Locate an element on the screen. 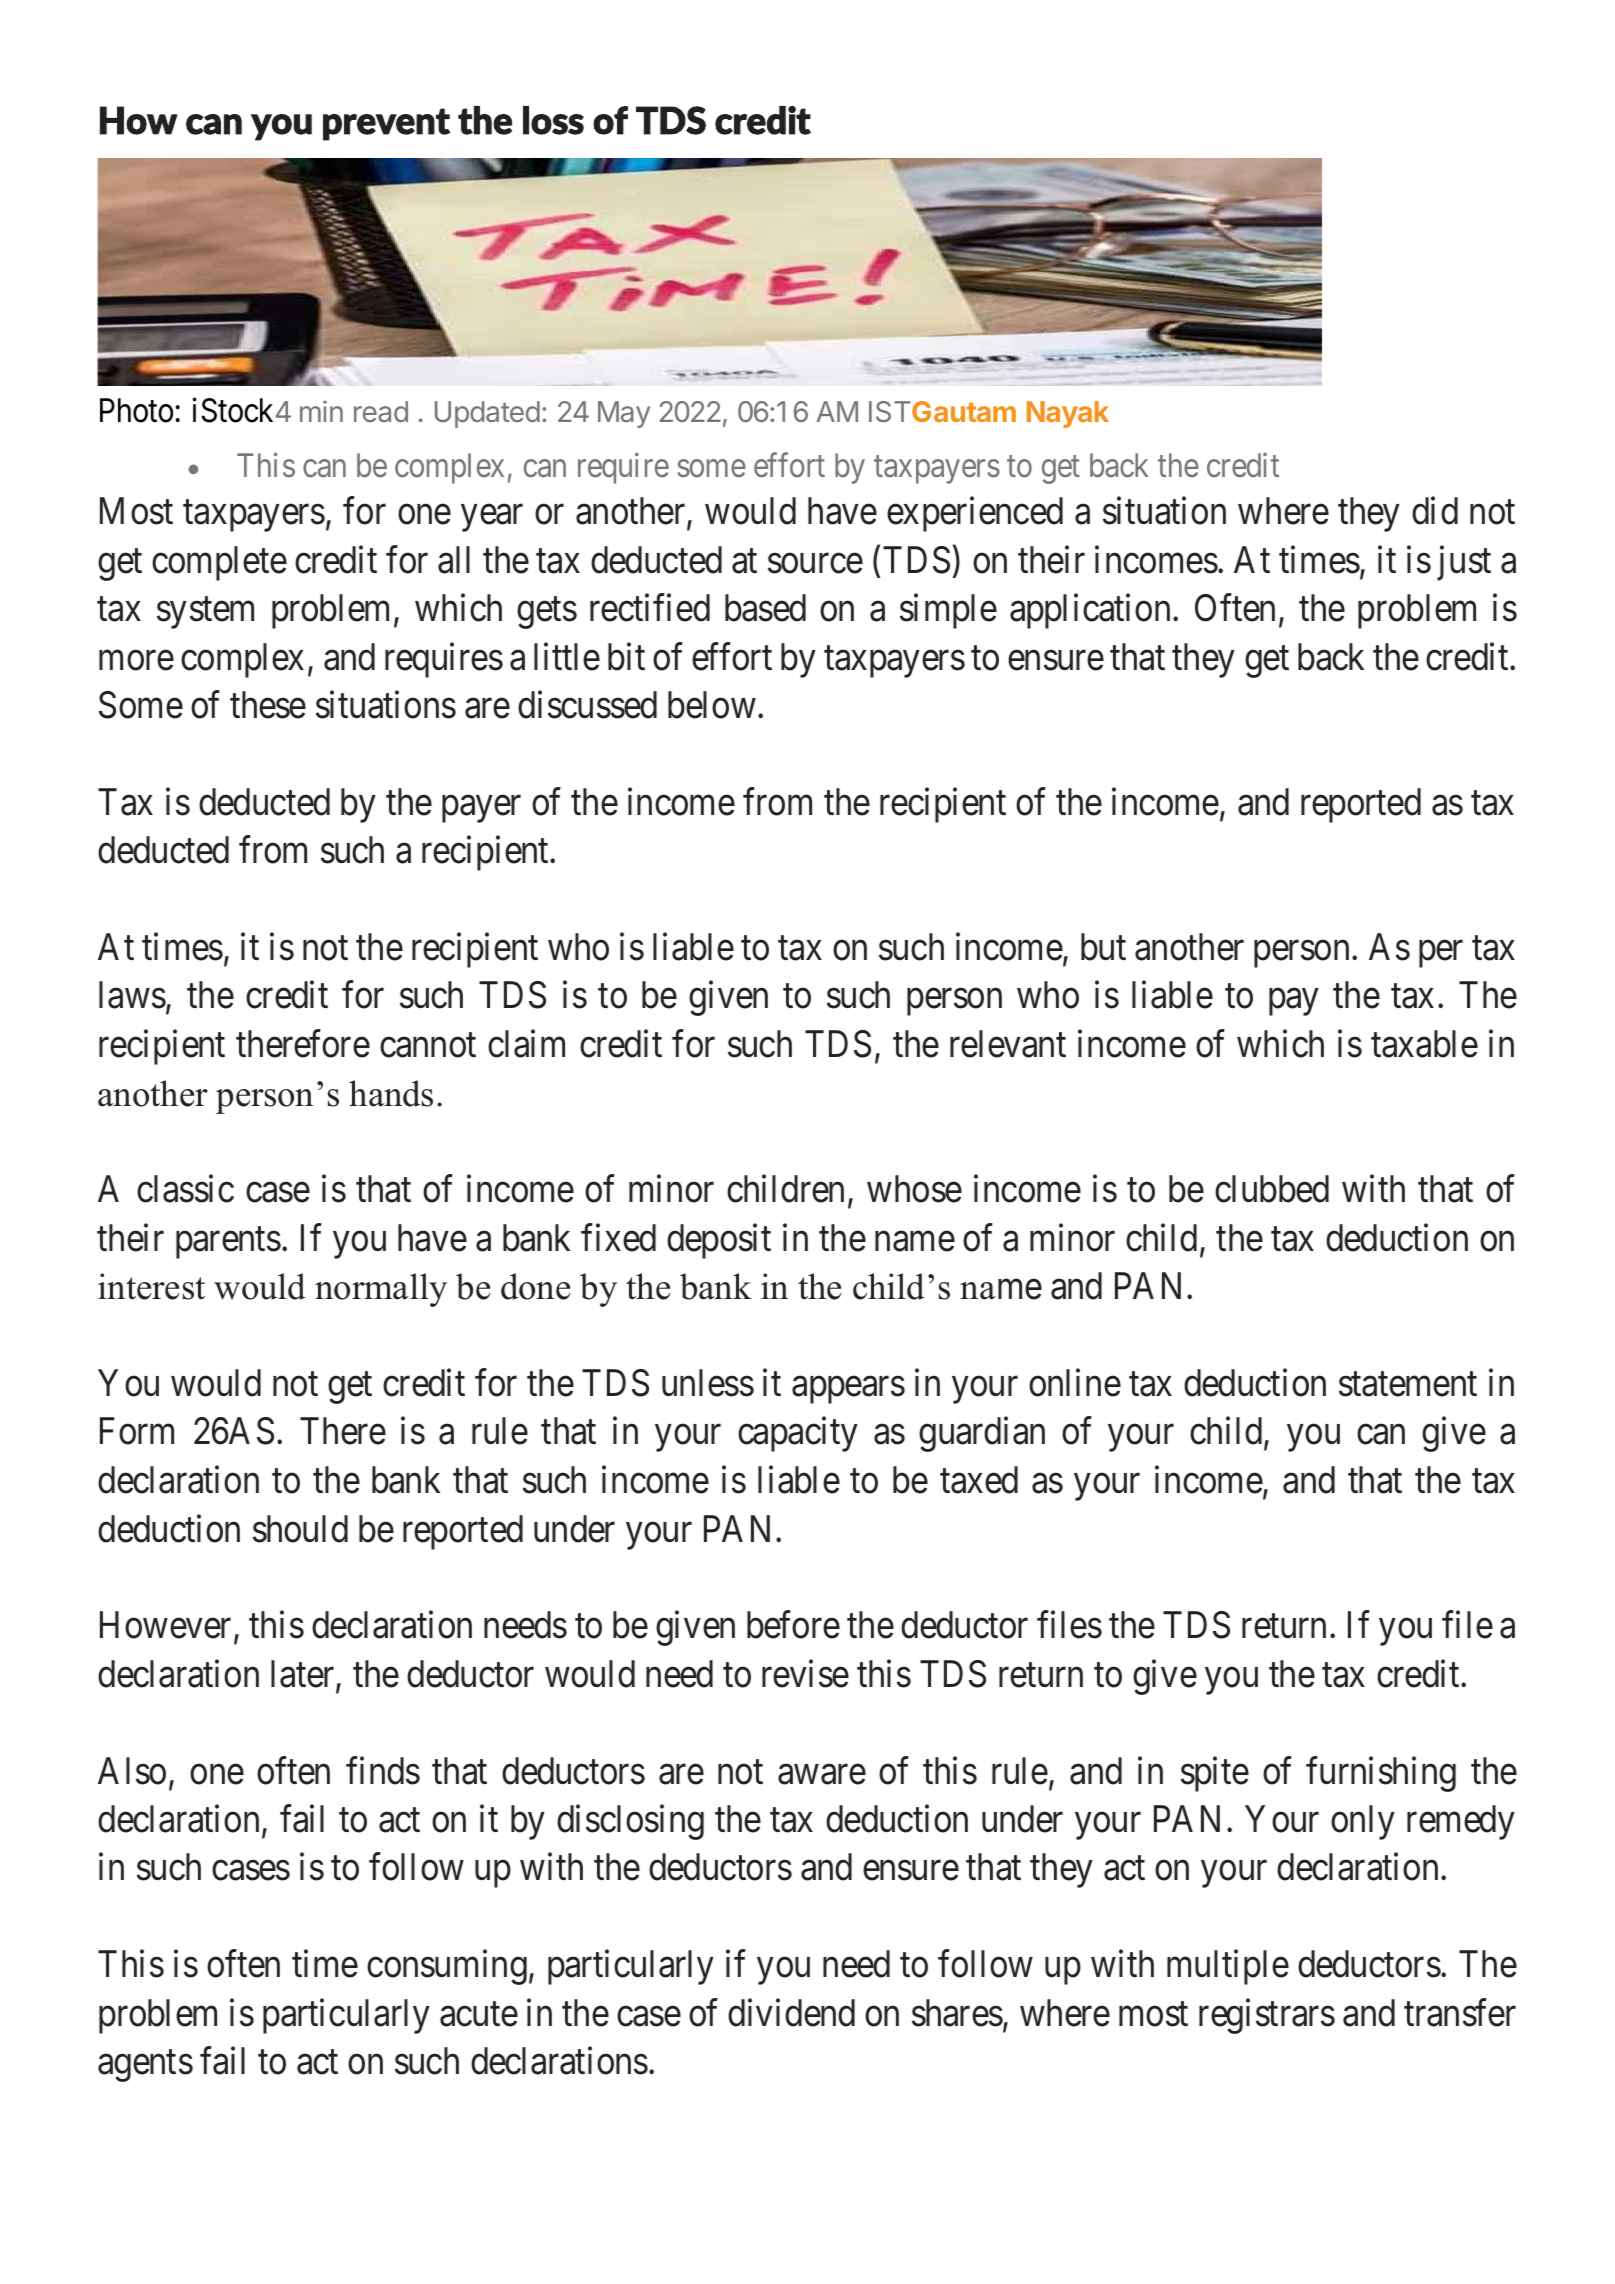 Image resolution: width=1615 pixels, height=2284 pixels. statement is located at coordinates (1408, 1385).
